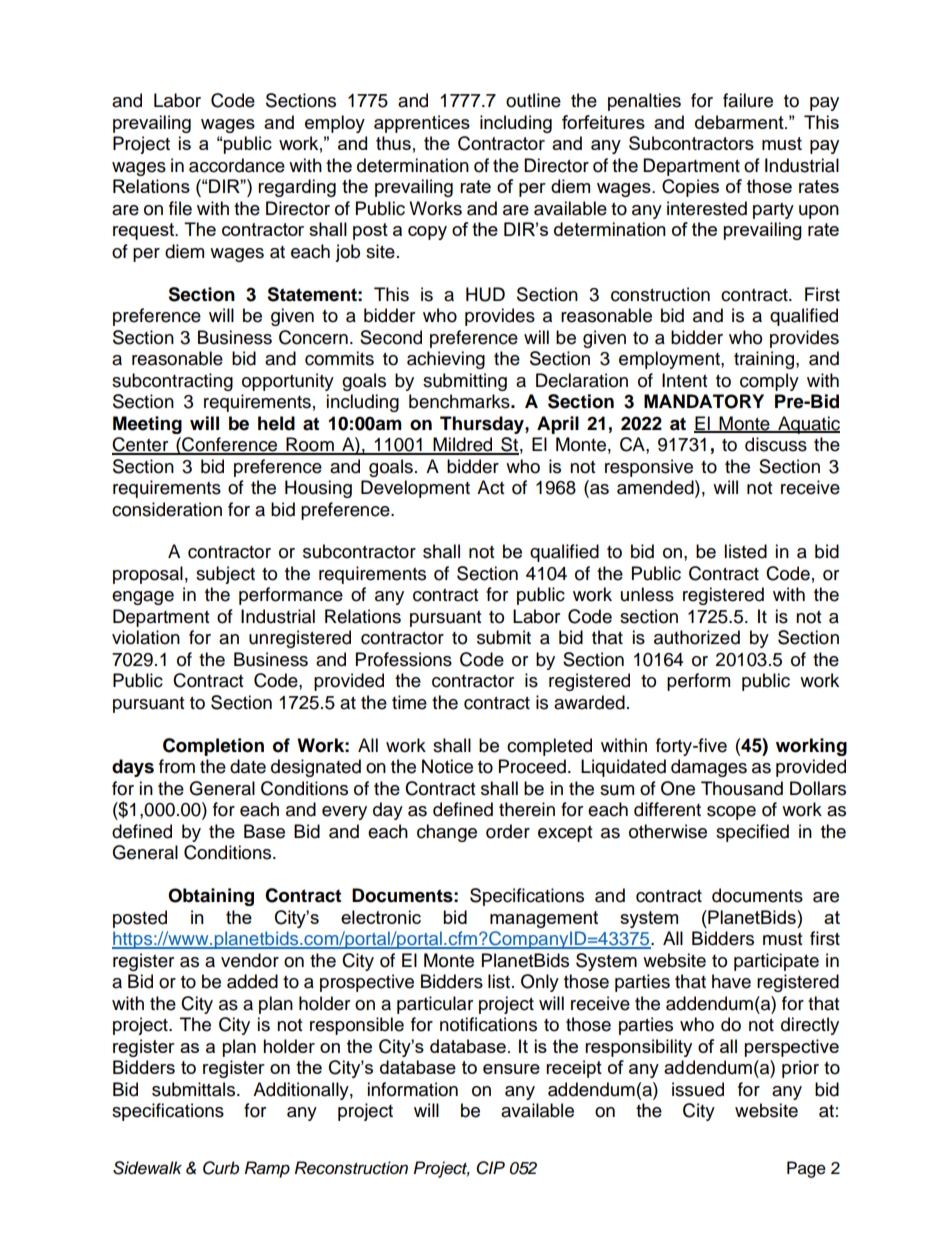  What do you see at coordinates (237, 165) in the screenshot?
I see `accordance` at bounding box center [237, 165].
